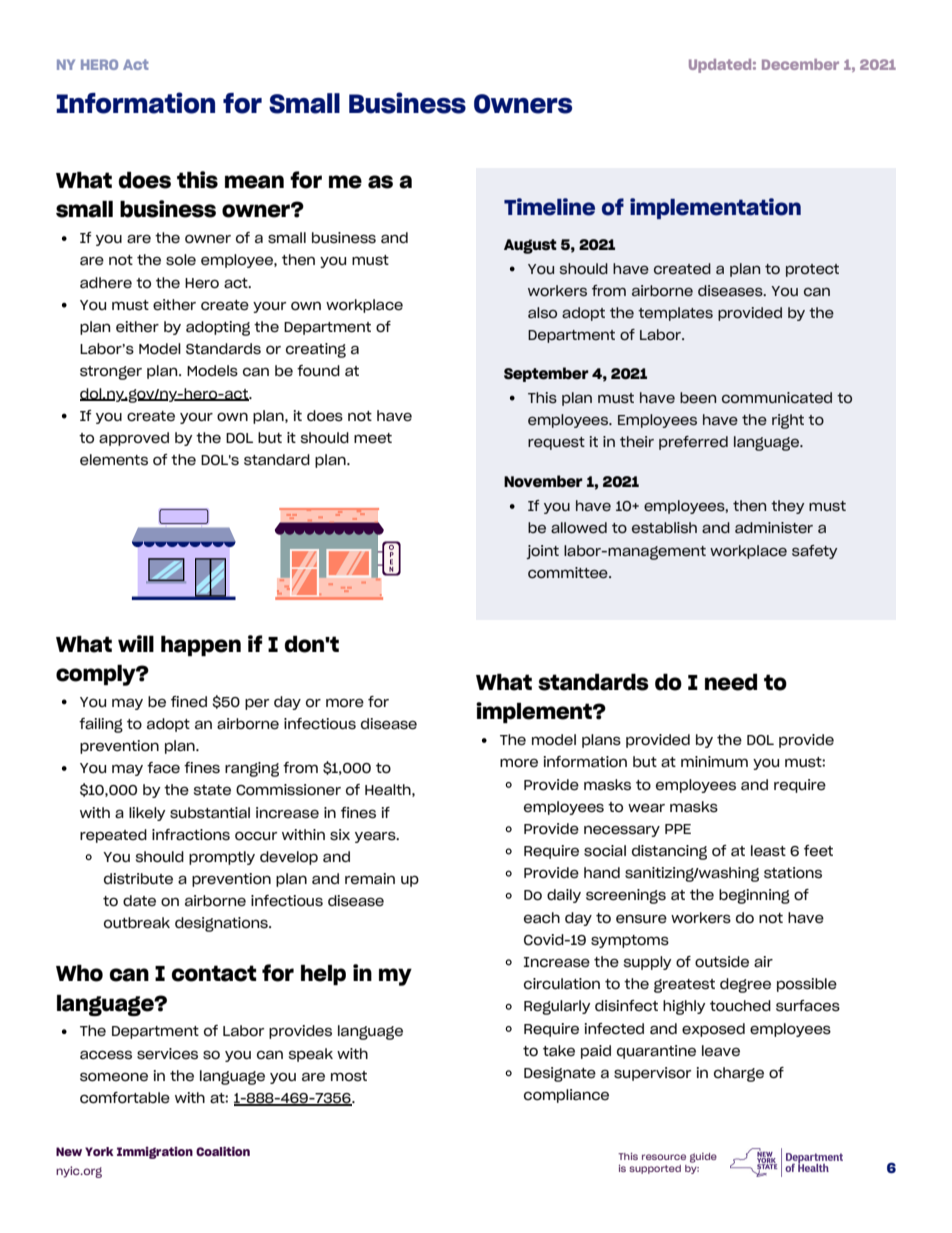 The height and width of the document is (1233, 952). Describe the element at coordinates (254, 182) in the document. I see `mean` at that location.
